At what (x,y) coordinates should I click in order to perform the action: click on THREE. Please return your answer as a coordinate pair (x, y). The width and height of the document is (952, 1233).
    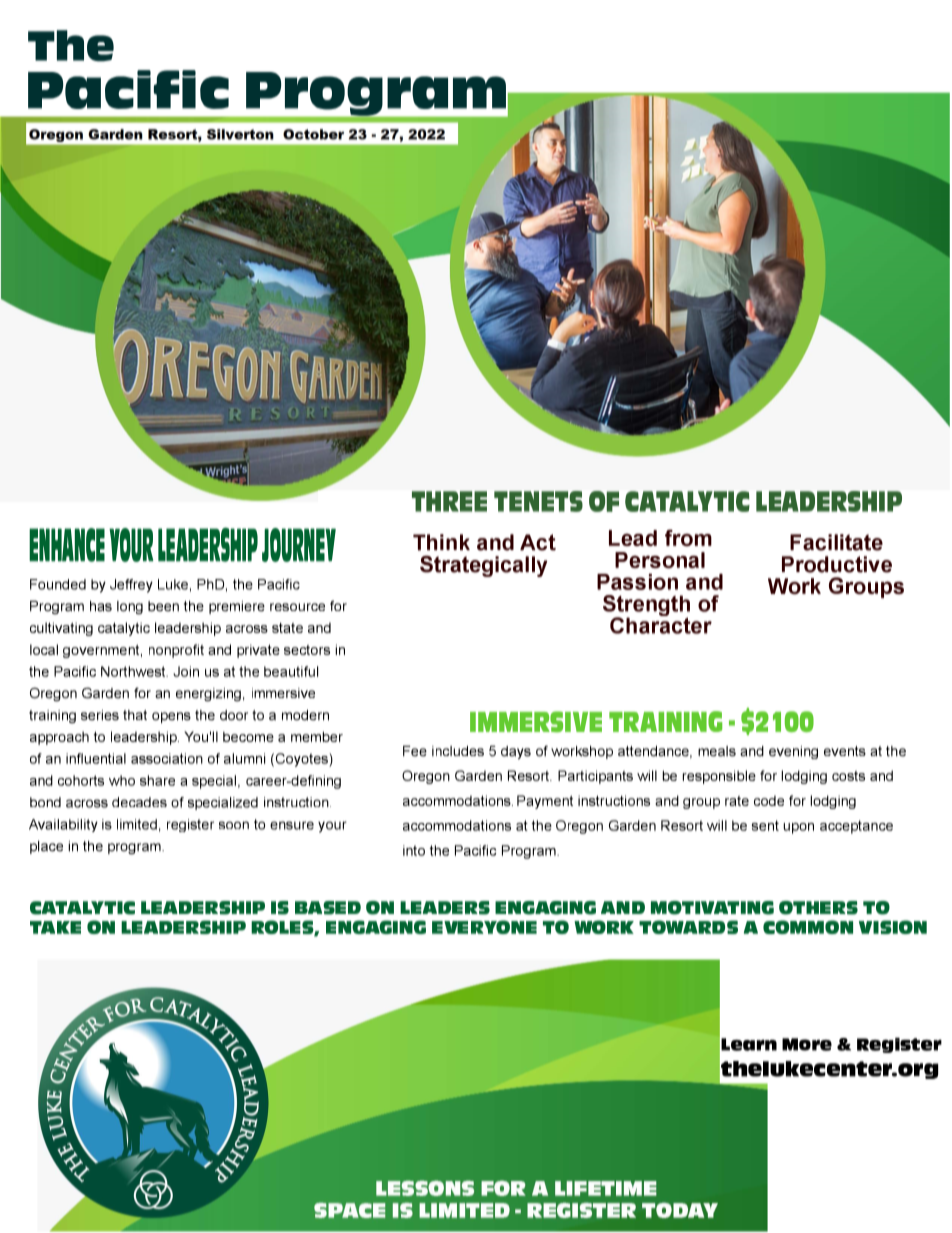
    Looking at the image, I should click on (449, 501).
